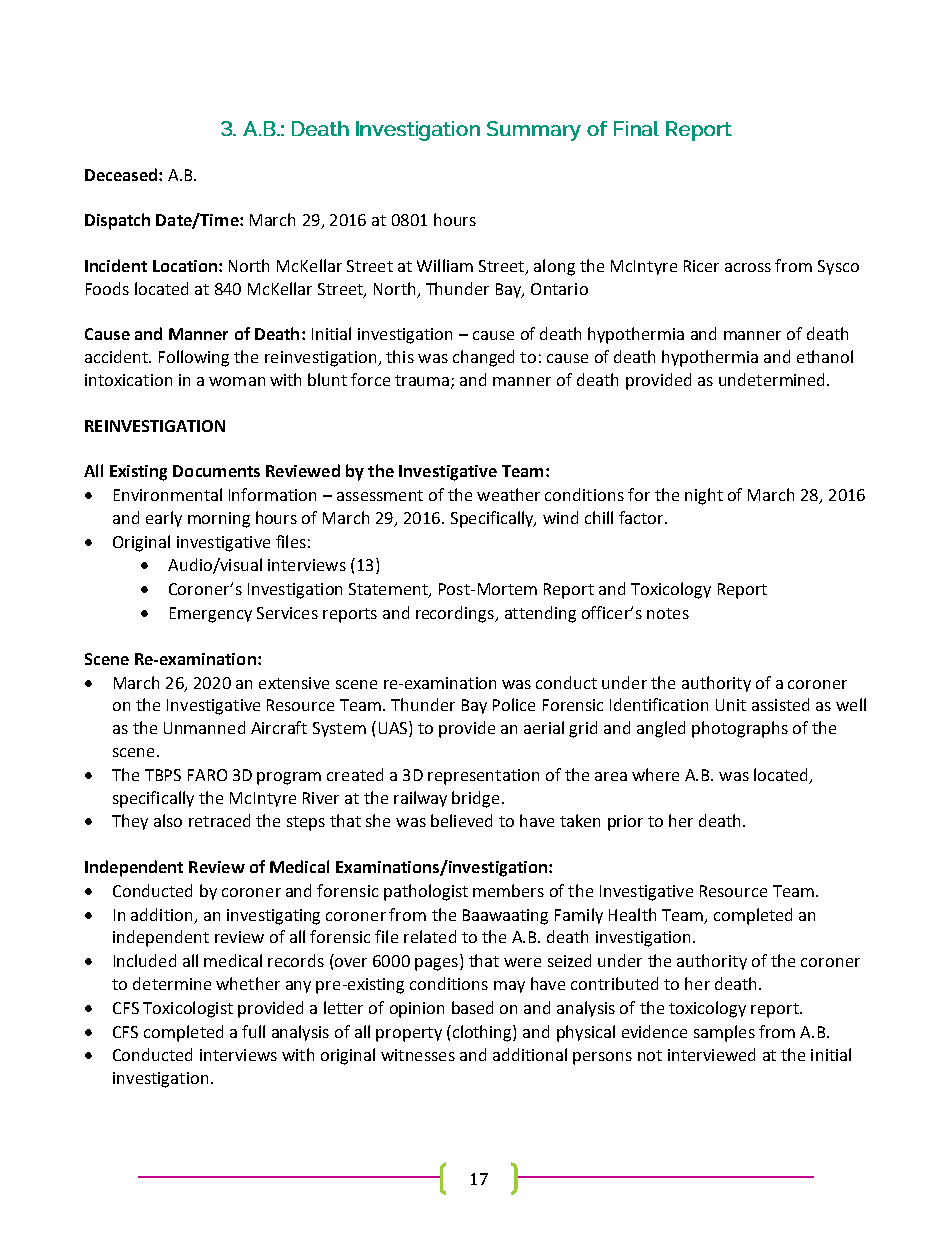  What do you see at coordinates (704, 496) in the screenshot?
I see `night` at bounding box center [704, 496].
